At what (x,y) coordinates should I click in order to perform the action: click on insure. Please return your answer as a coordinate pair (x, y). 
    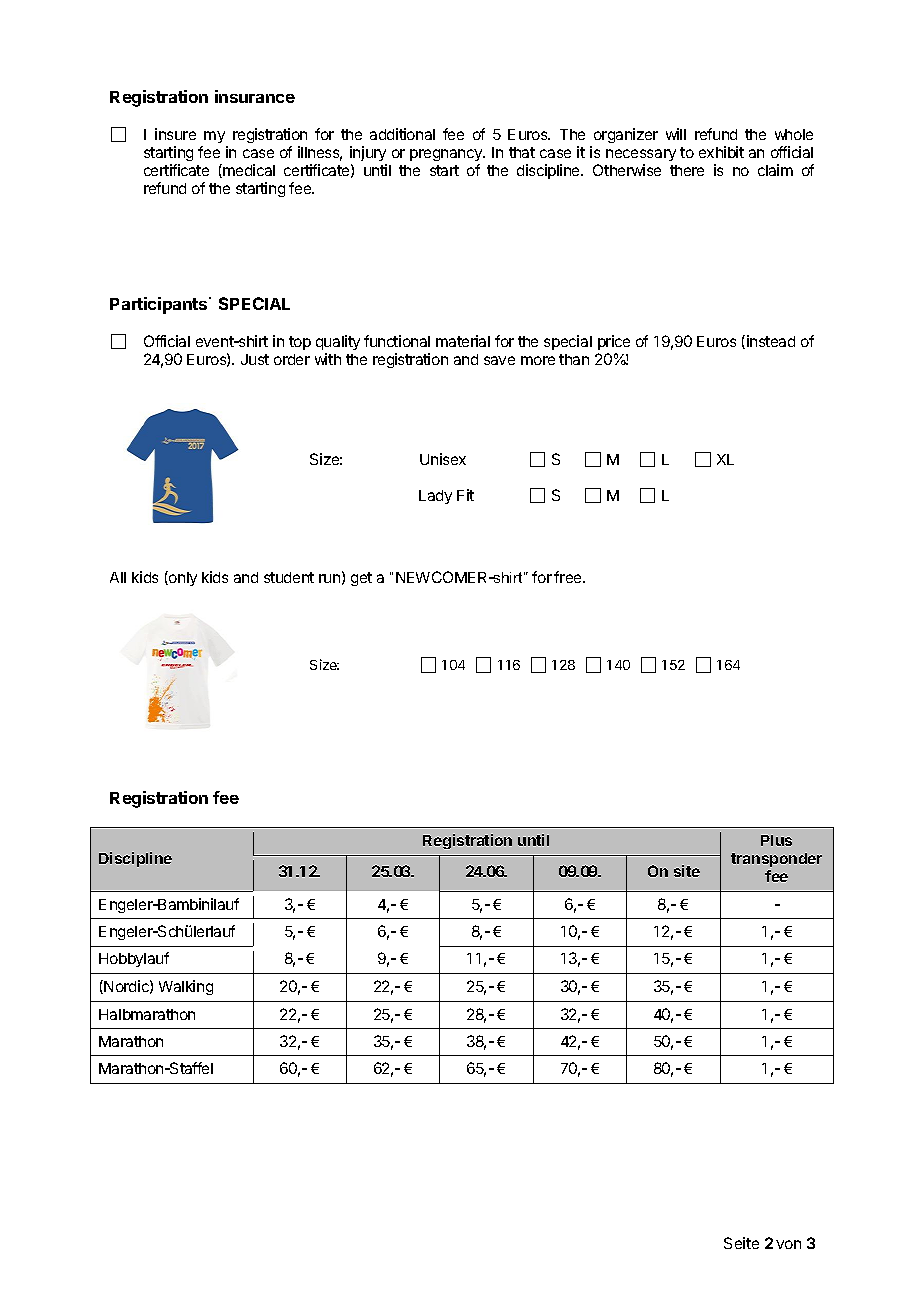
    Looking at the image, I should click on (175, 134).
